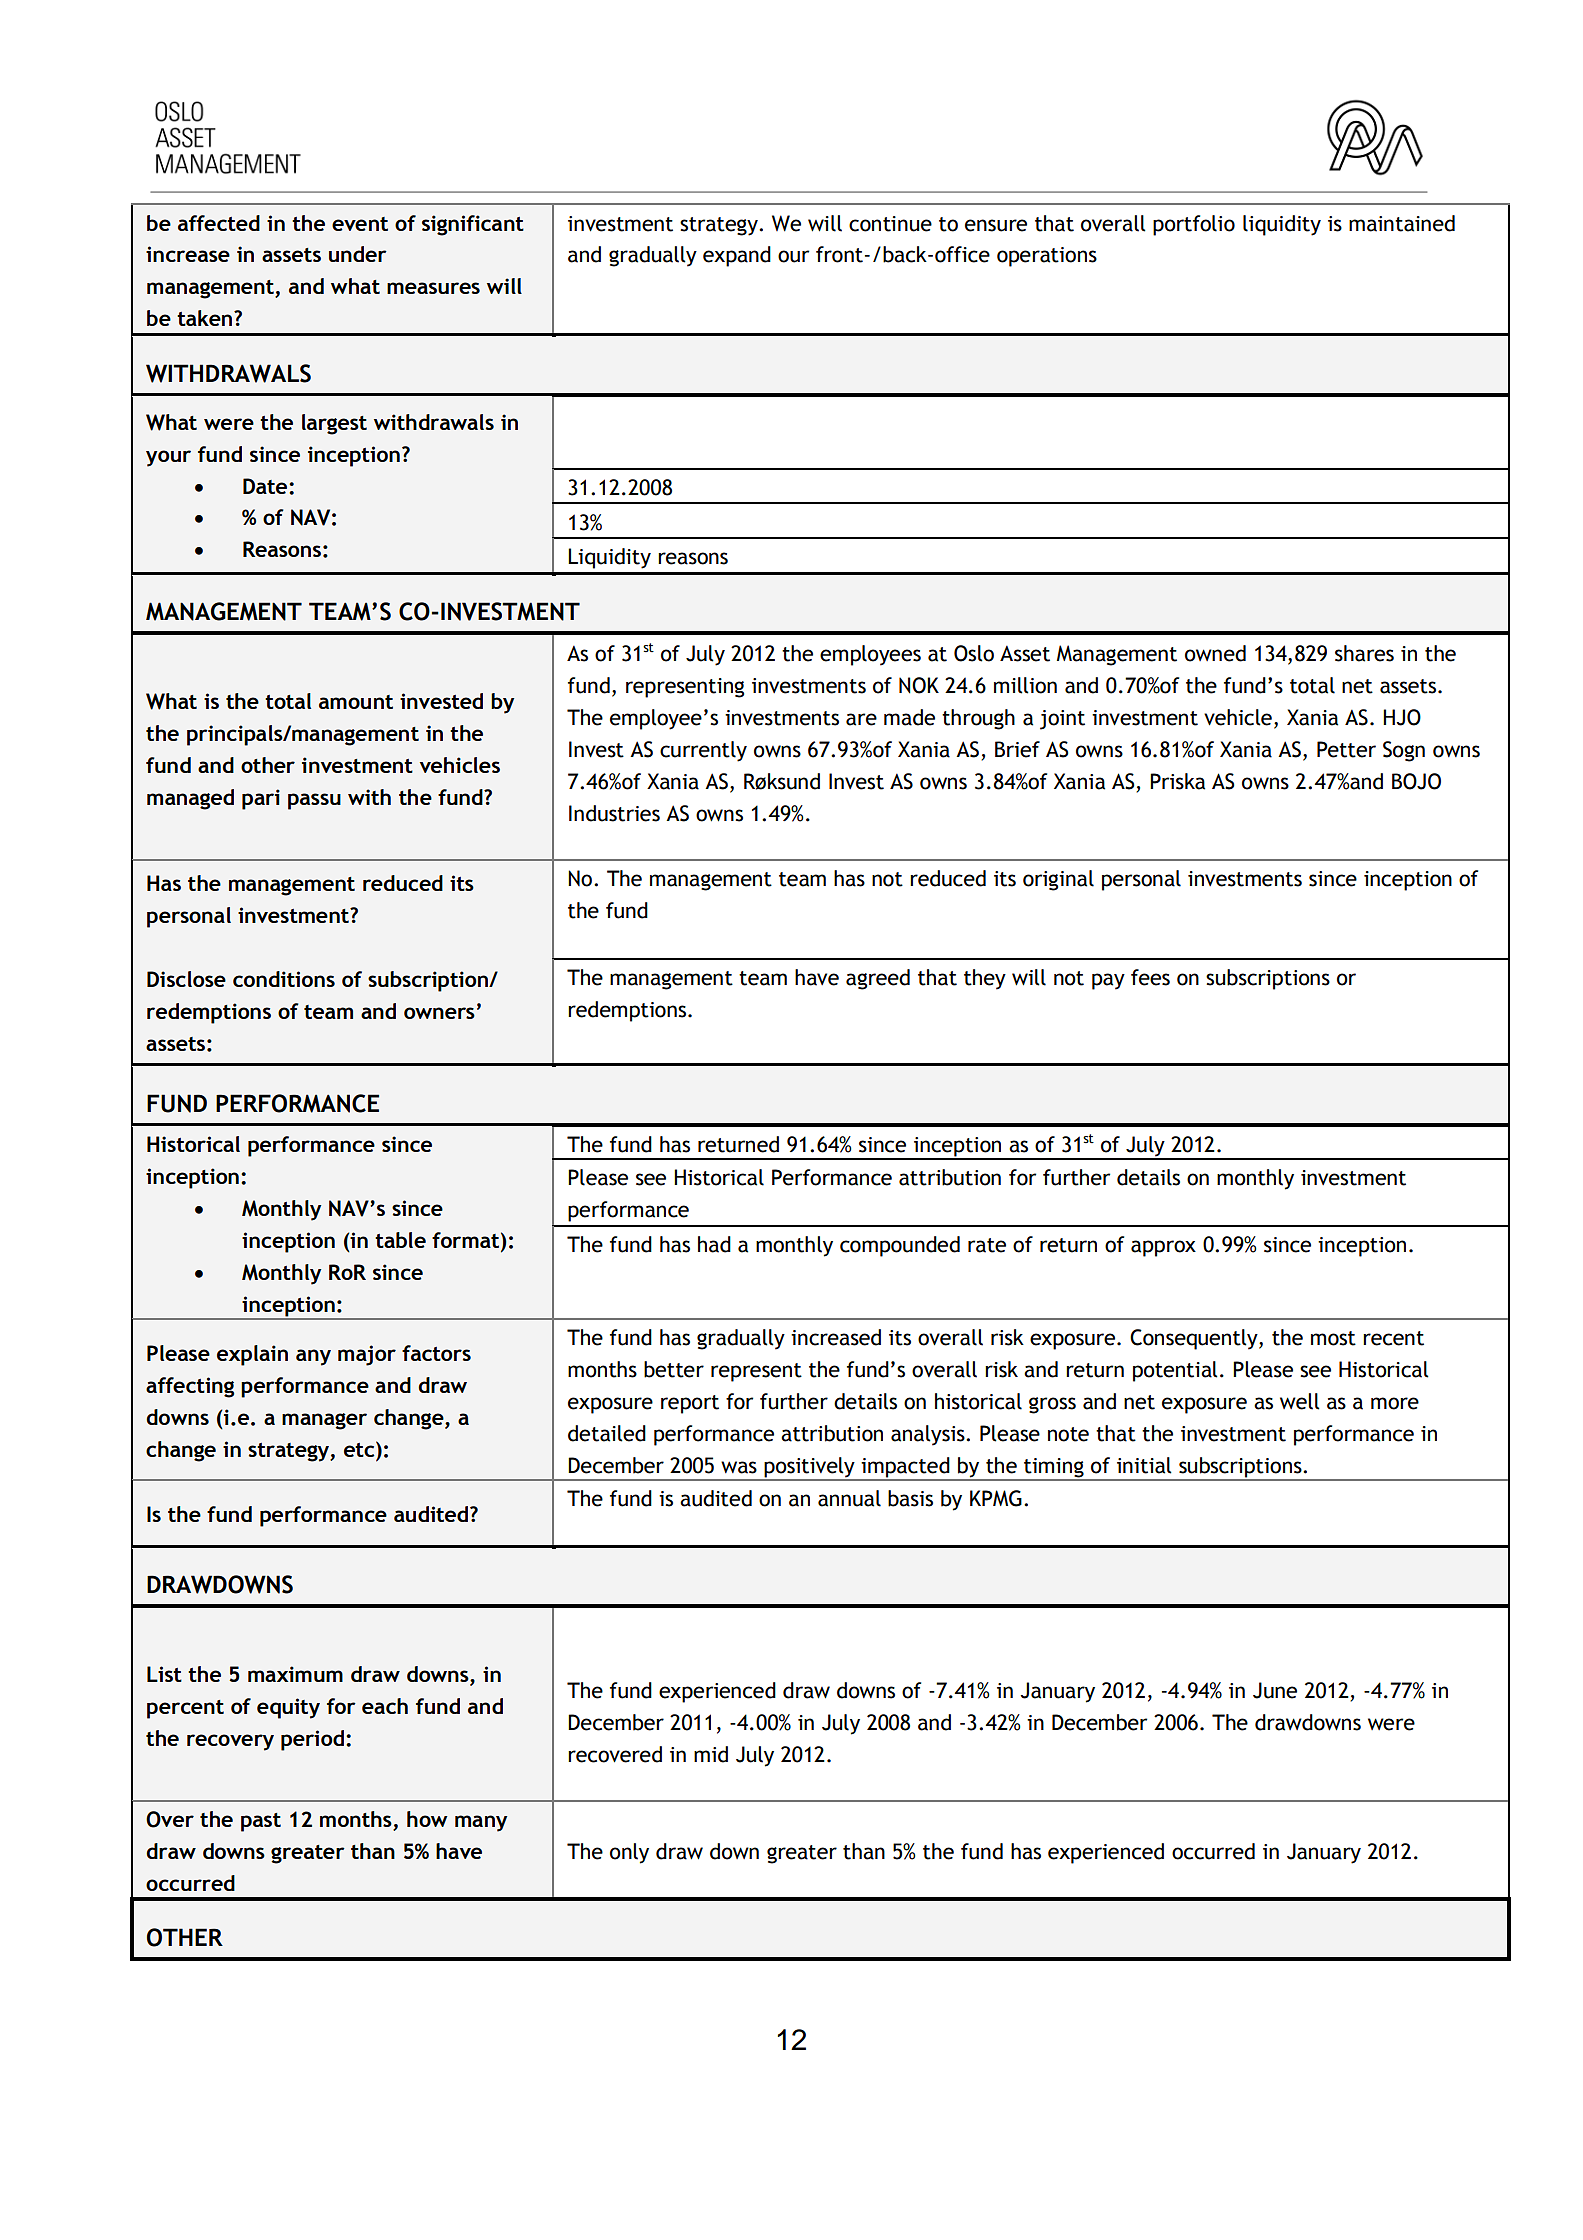  I want to click on past, so click(261, 1822).
